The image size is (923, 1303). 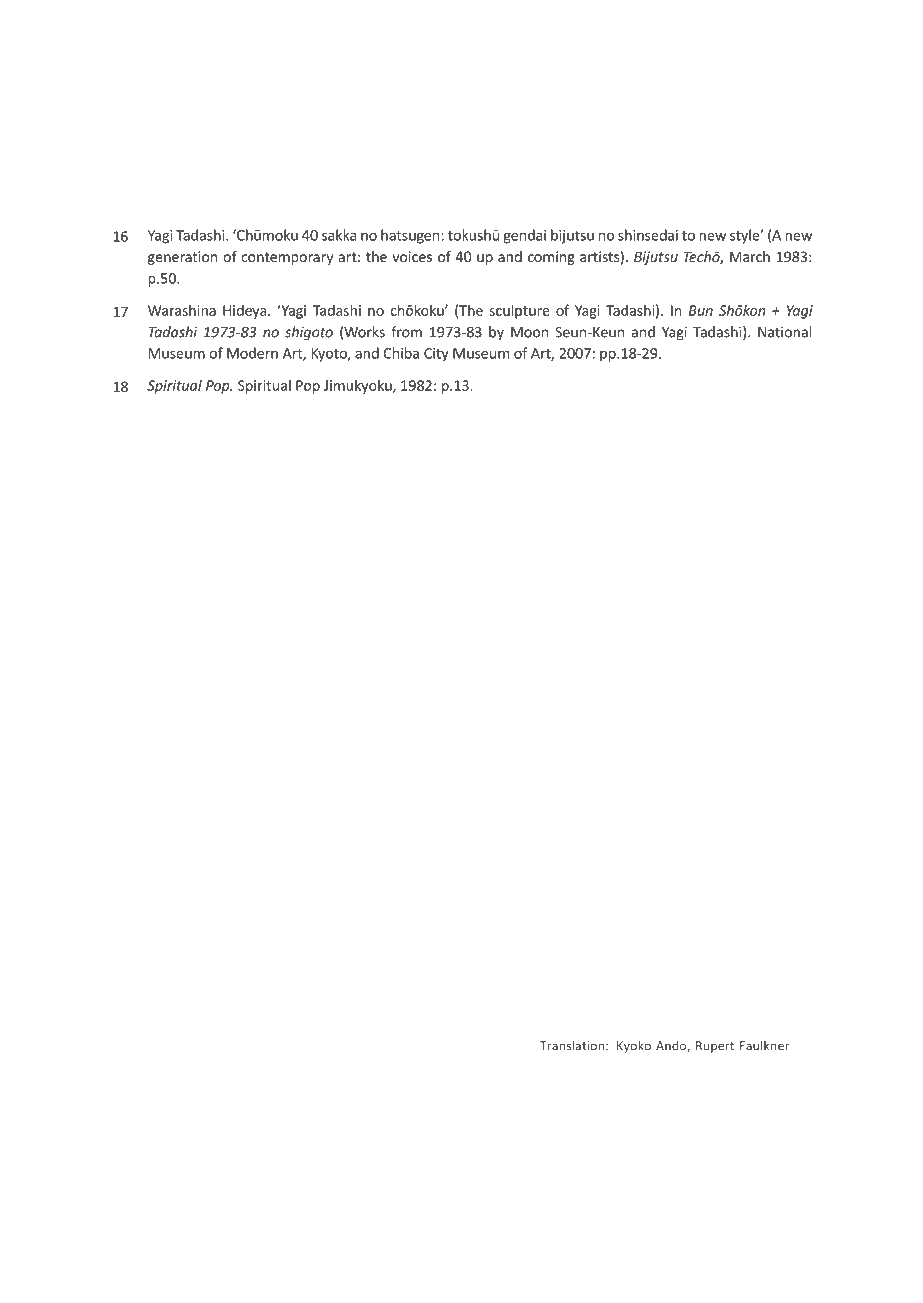 What do you see at coordinates (785, 332) in the screenshot?
I see `National` at bounding box center [785, 332].
